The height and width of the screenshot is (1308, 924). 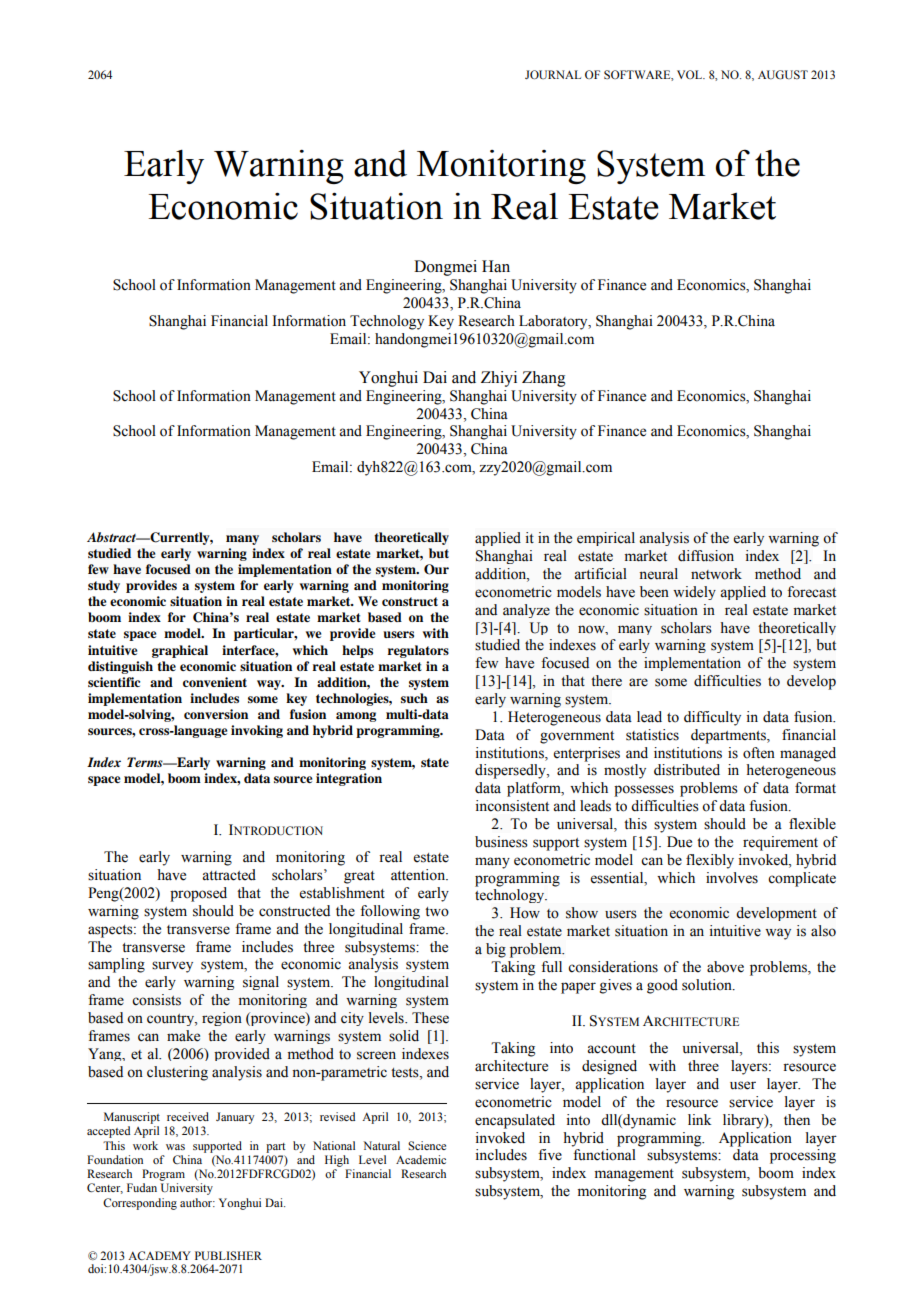 What do you see at coordinates (712, 718) in the screenshot?
I see `difficulty` at bounding box center [712, 718].
